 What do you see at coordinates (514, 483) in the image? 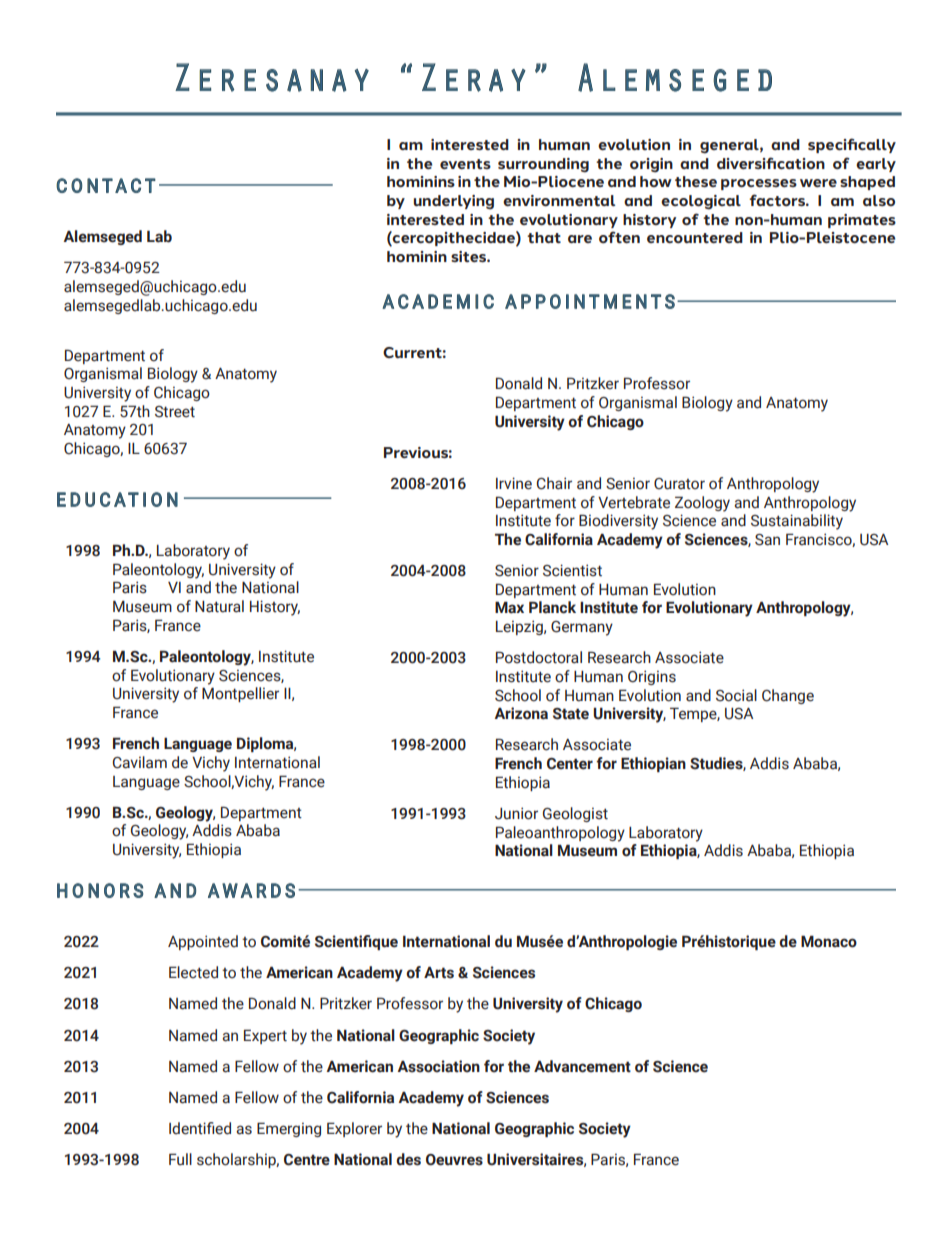
I see `Irvine` at bounding box center [514, 483].
